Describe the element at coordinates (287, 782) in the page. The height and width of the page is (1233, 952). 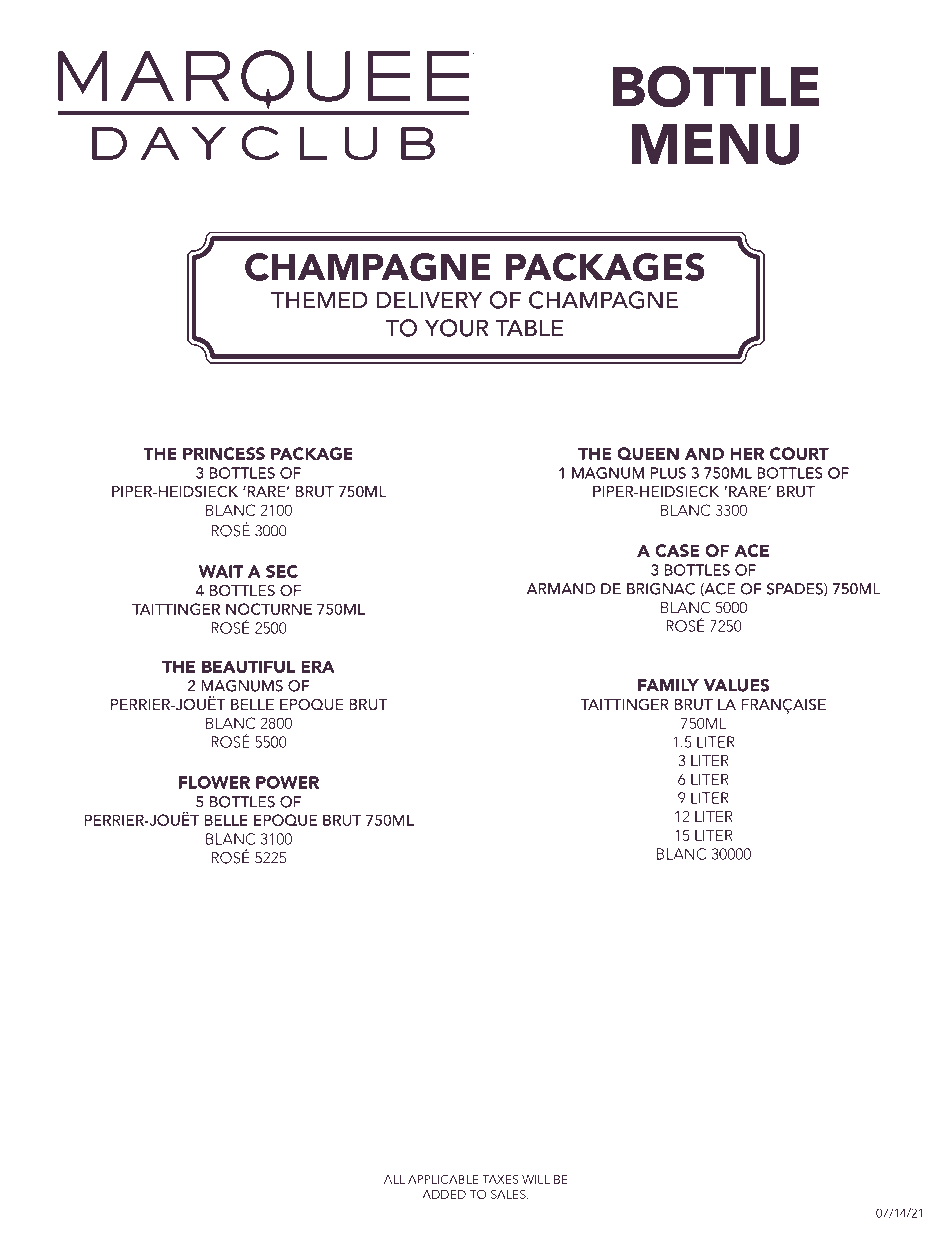
I see `POWER` at that location.
